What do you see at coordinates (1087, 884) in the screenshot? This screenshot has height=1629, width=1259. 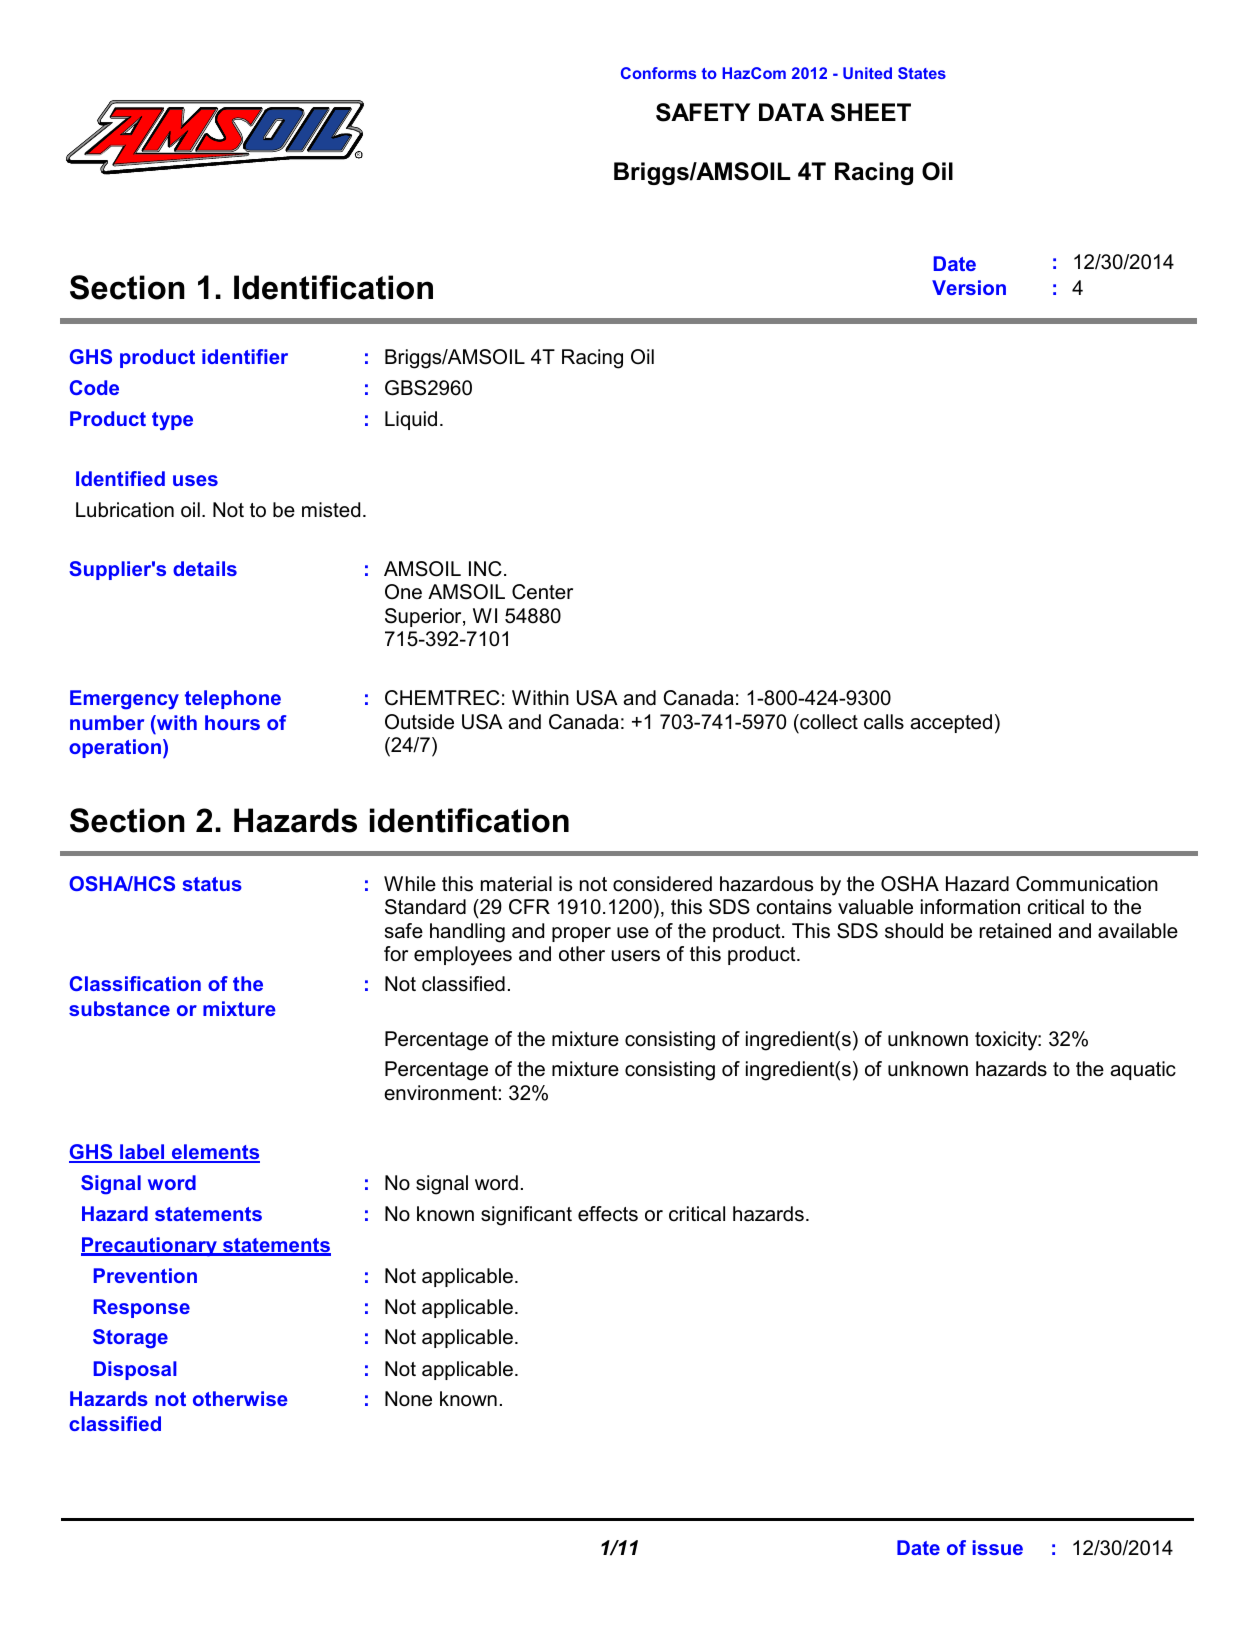 I see `Communication` at bounding box center [1087, 884].
